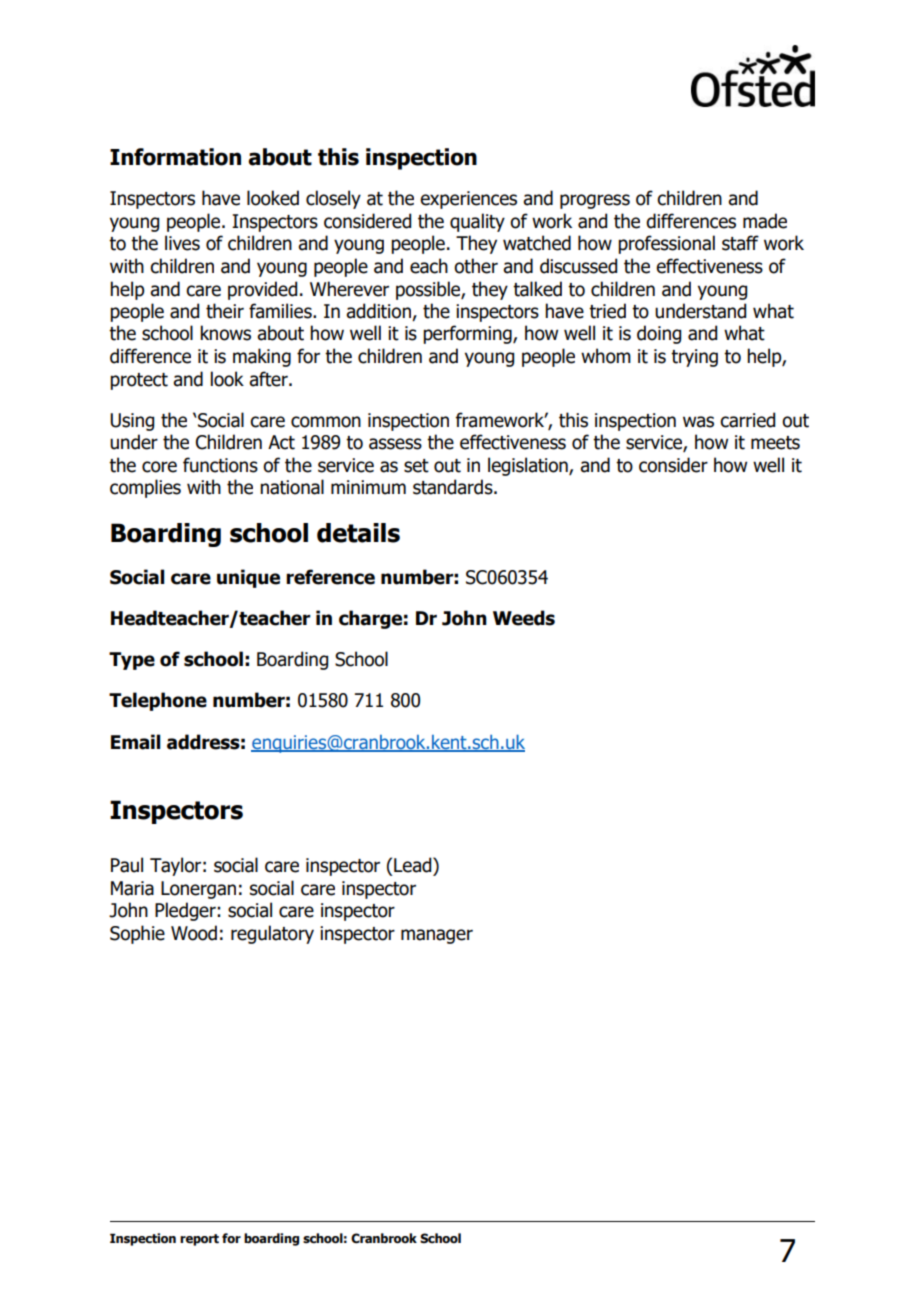 This screenshot has height=1308, width=924. What do you see at coordinates (524, 618) in the screenshot?
I see `Weeds` at bounding box center [524, 618].
